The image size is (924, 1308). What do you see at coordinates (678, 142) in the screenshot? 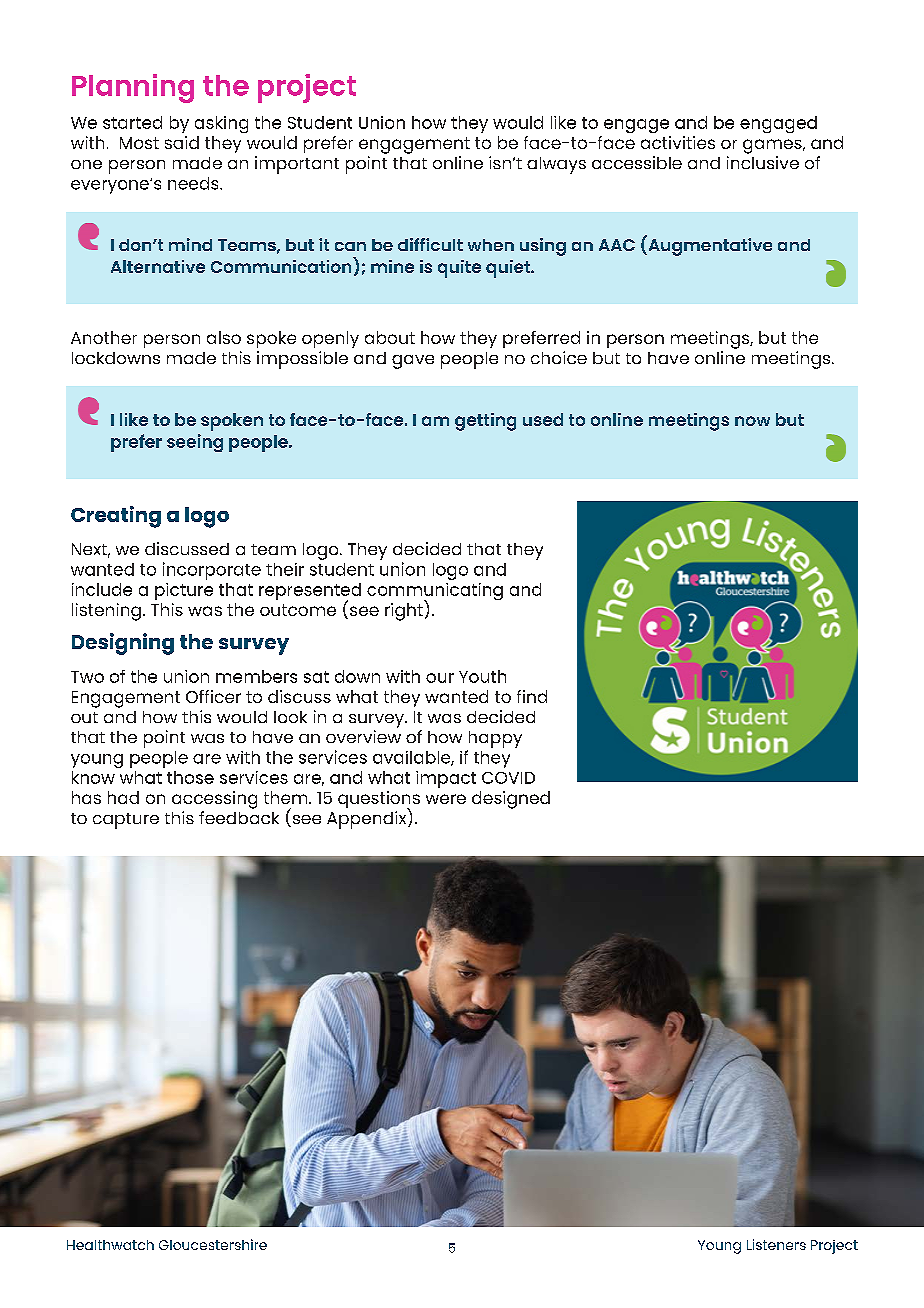
I see `activities` at bounding box center [678, 142].
